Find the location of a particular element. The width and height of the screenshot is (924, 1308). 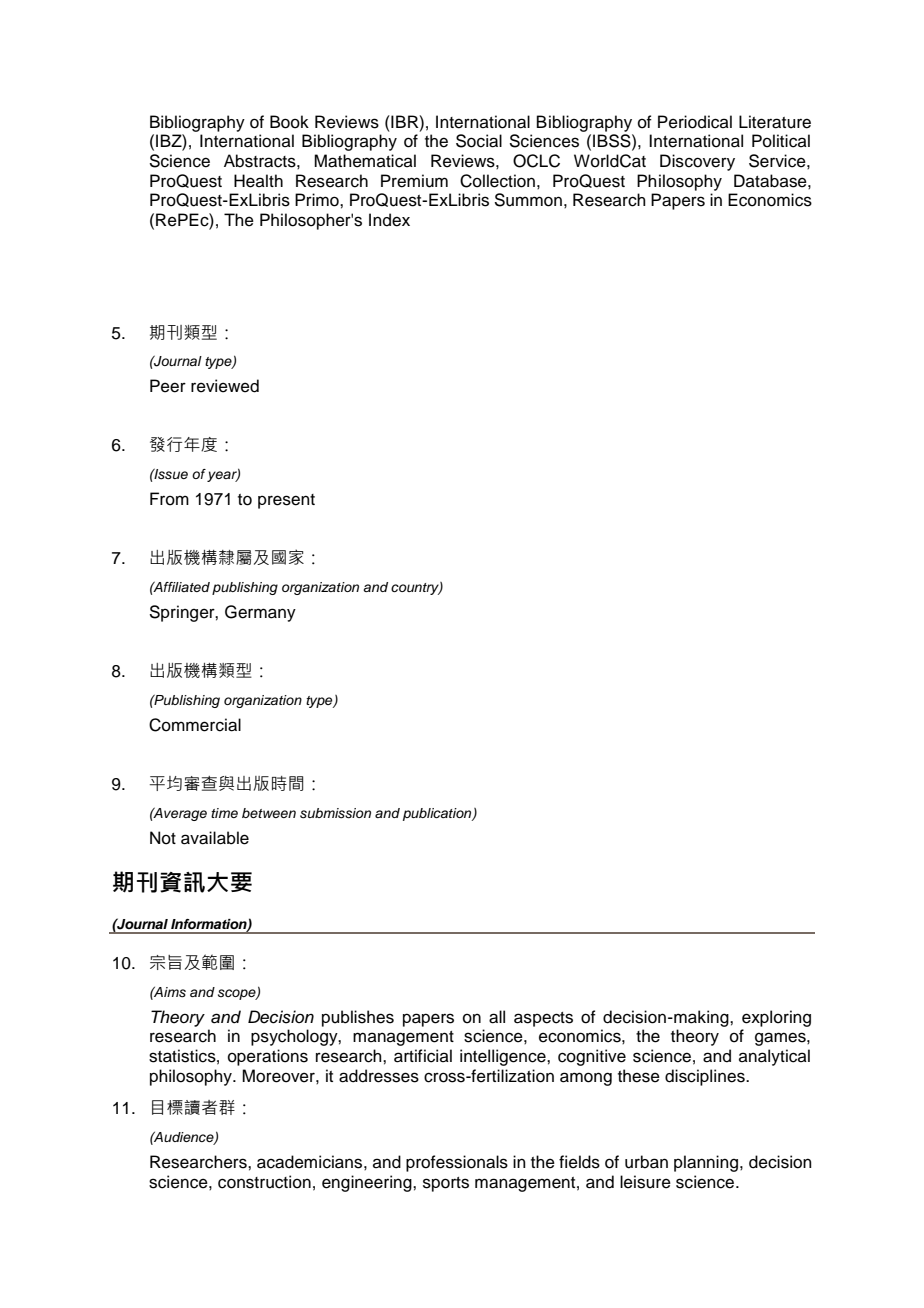

professionals is located at coordinates (457, 1163).
